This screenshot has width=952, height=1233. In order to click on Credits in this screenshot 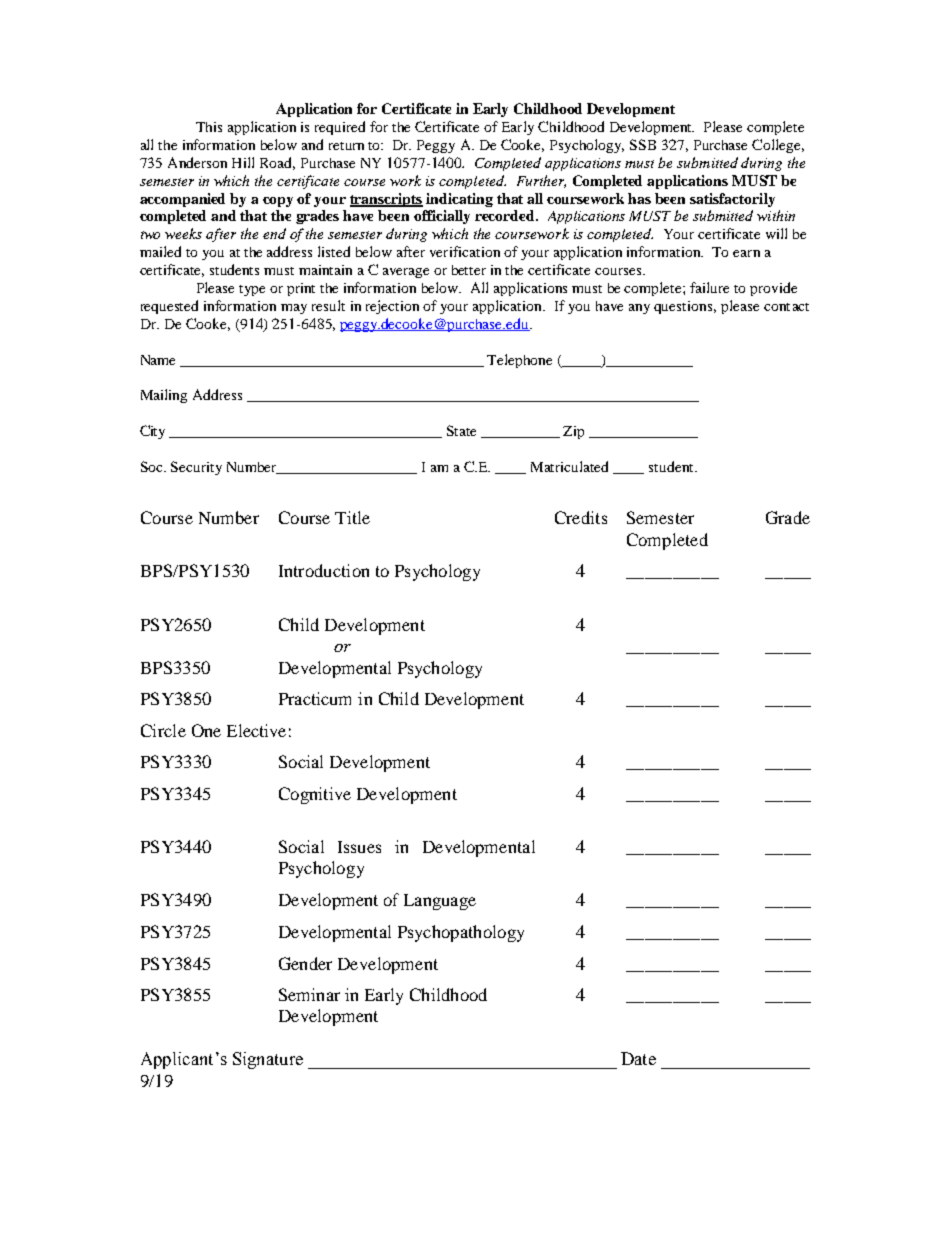, I will do `click(581, 517)`.
